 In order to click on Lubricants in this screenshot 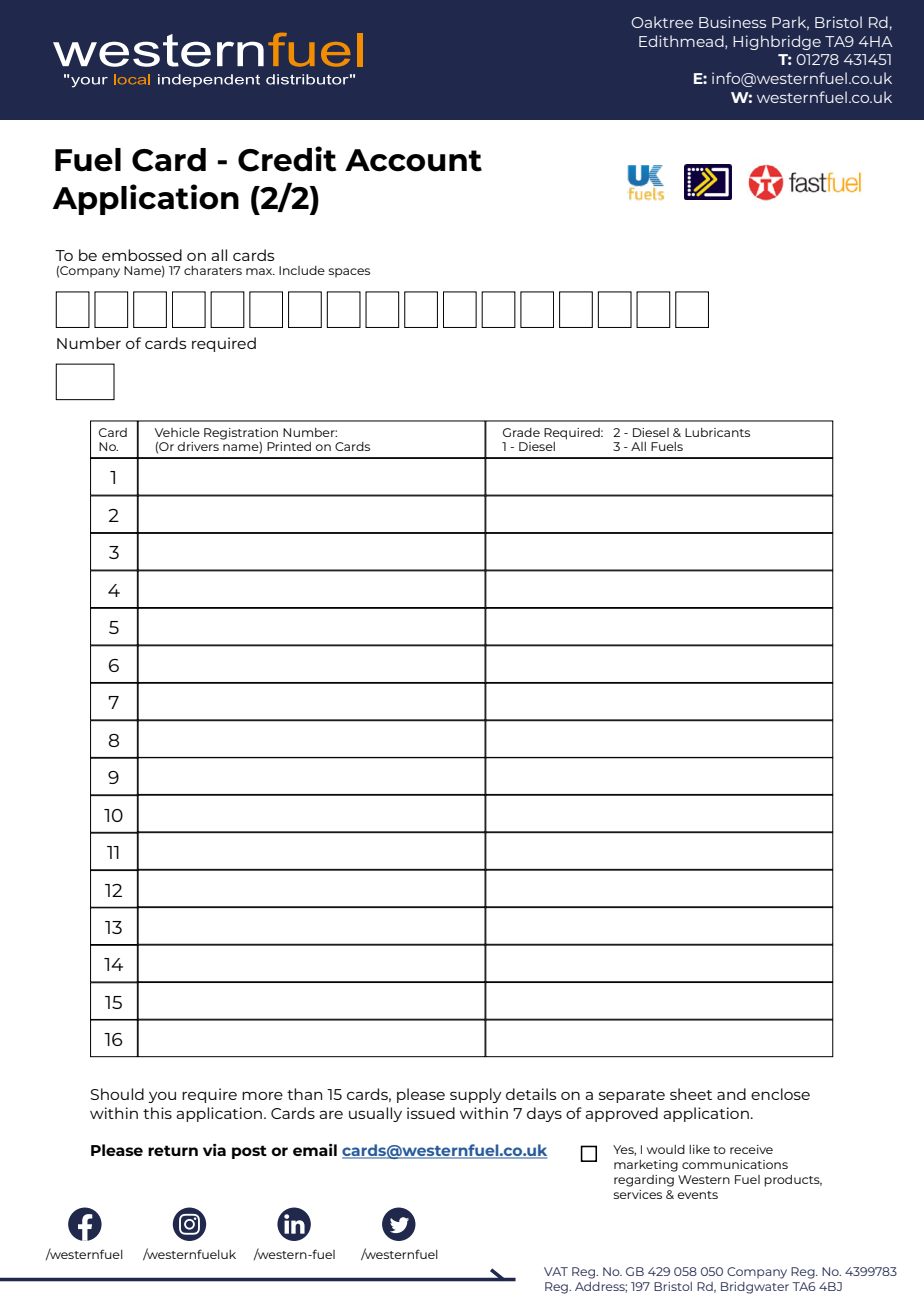, I will do `click(717, 432)`.
